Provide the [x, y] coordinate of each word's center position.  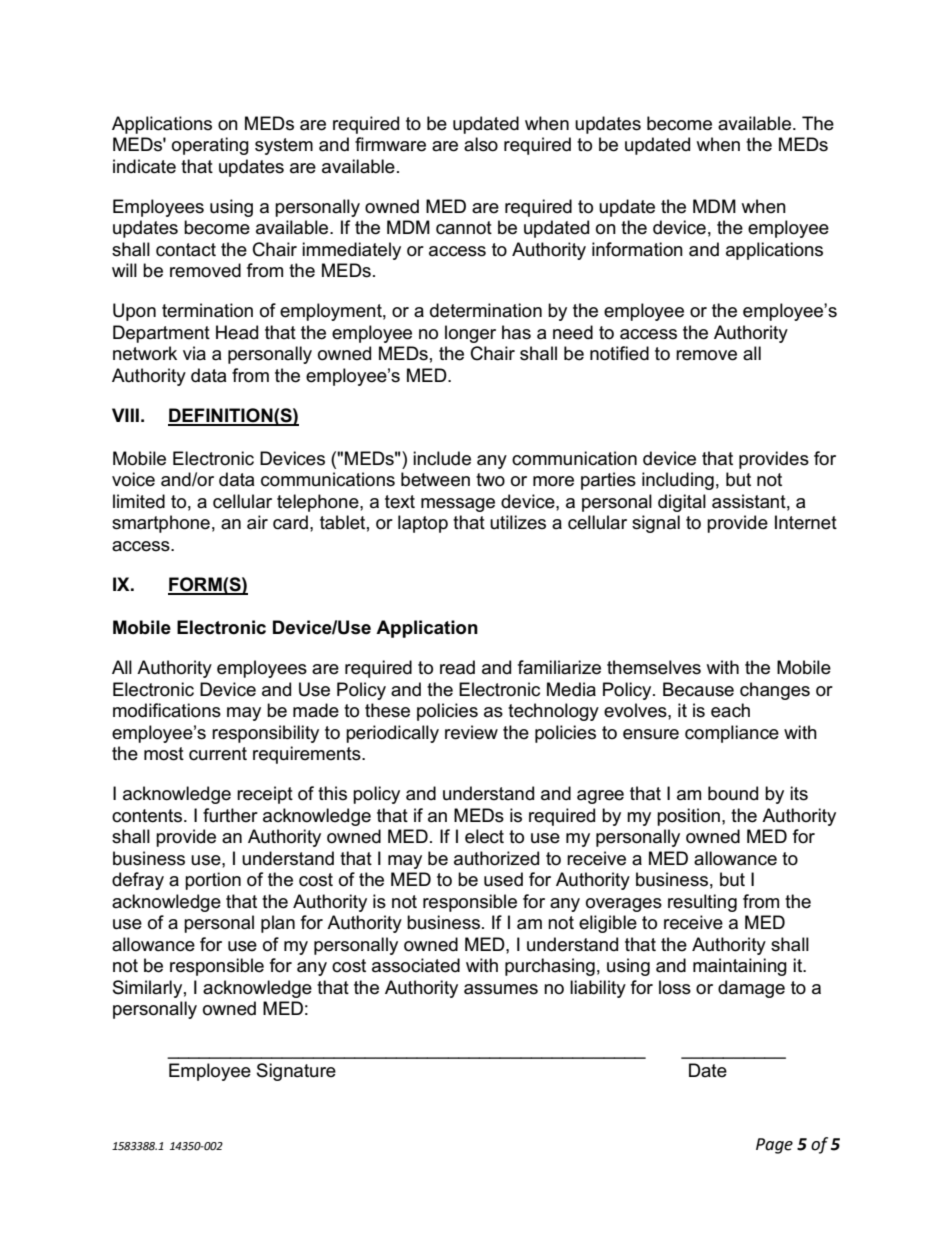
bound [733, 793]
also [481, 144]
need [573, 332]
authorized [496, 858]
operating [210, 146]
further [230, 815]
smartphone [161, 524]
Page [774, 1146]
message [458, 505]
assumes [501, 989]
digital [682, 503]
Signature [296, 1072]
